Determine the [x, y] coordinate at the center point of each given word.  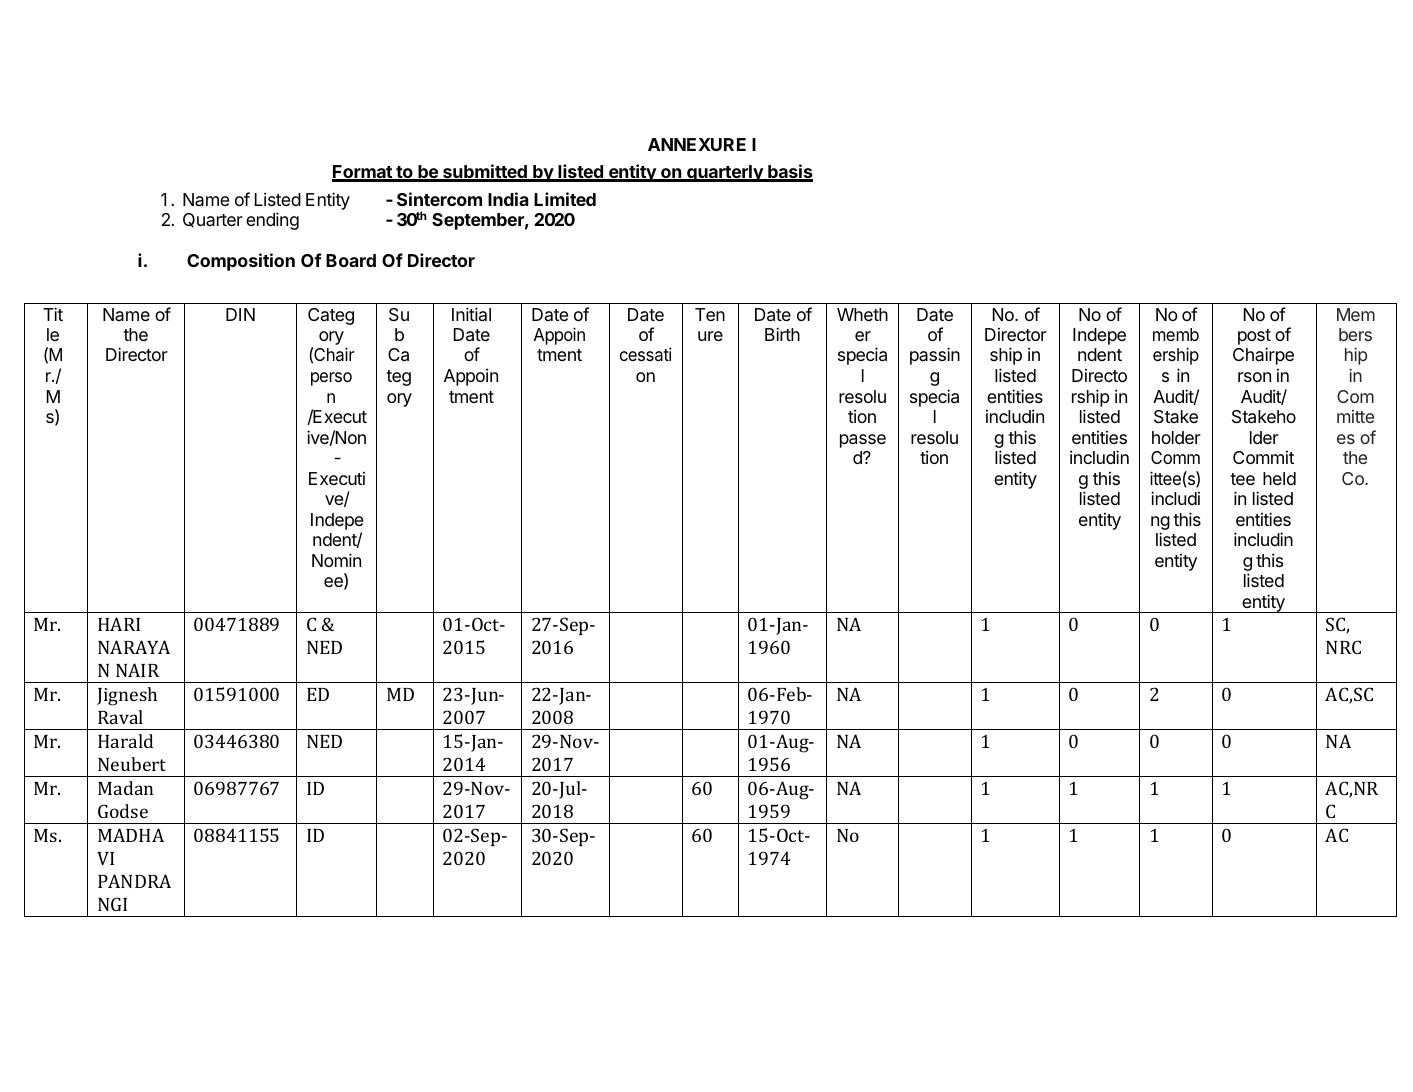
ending [272, 221]
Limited [565, 199]
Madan [125, 788]
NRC [1343, 647]
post [1254, 338]
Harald [125, 741]
